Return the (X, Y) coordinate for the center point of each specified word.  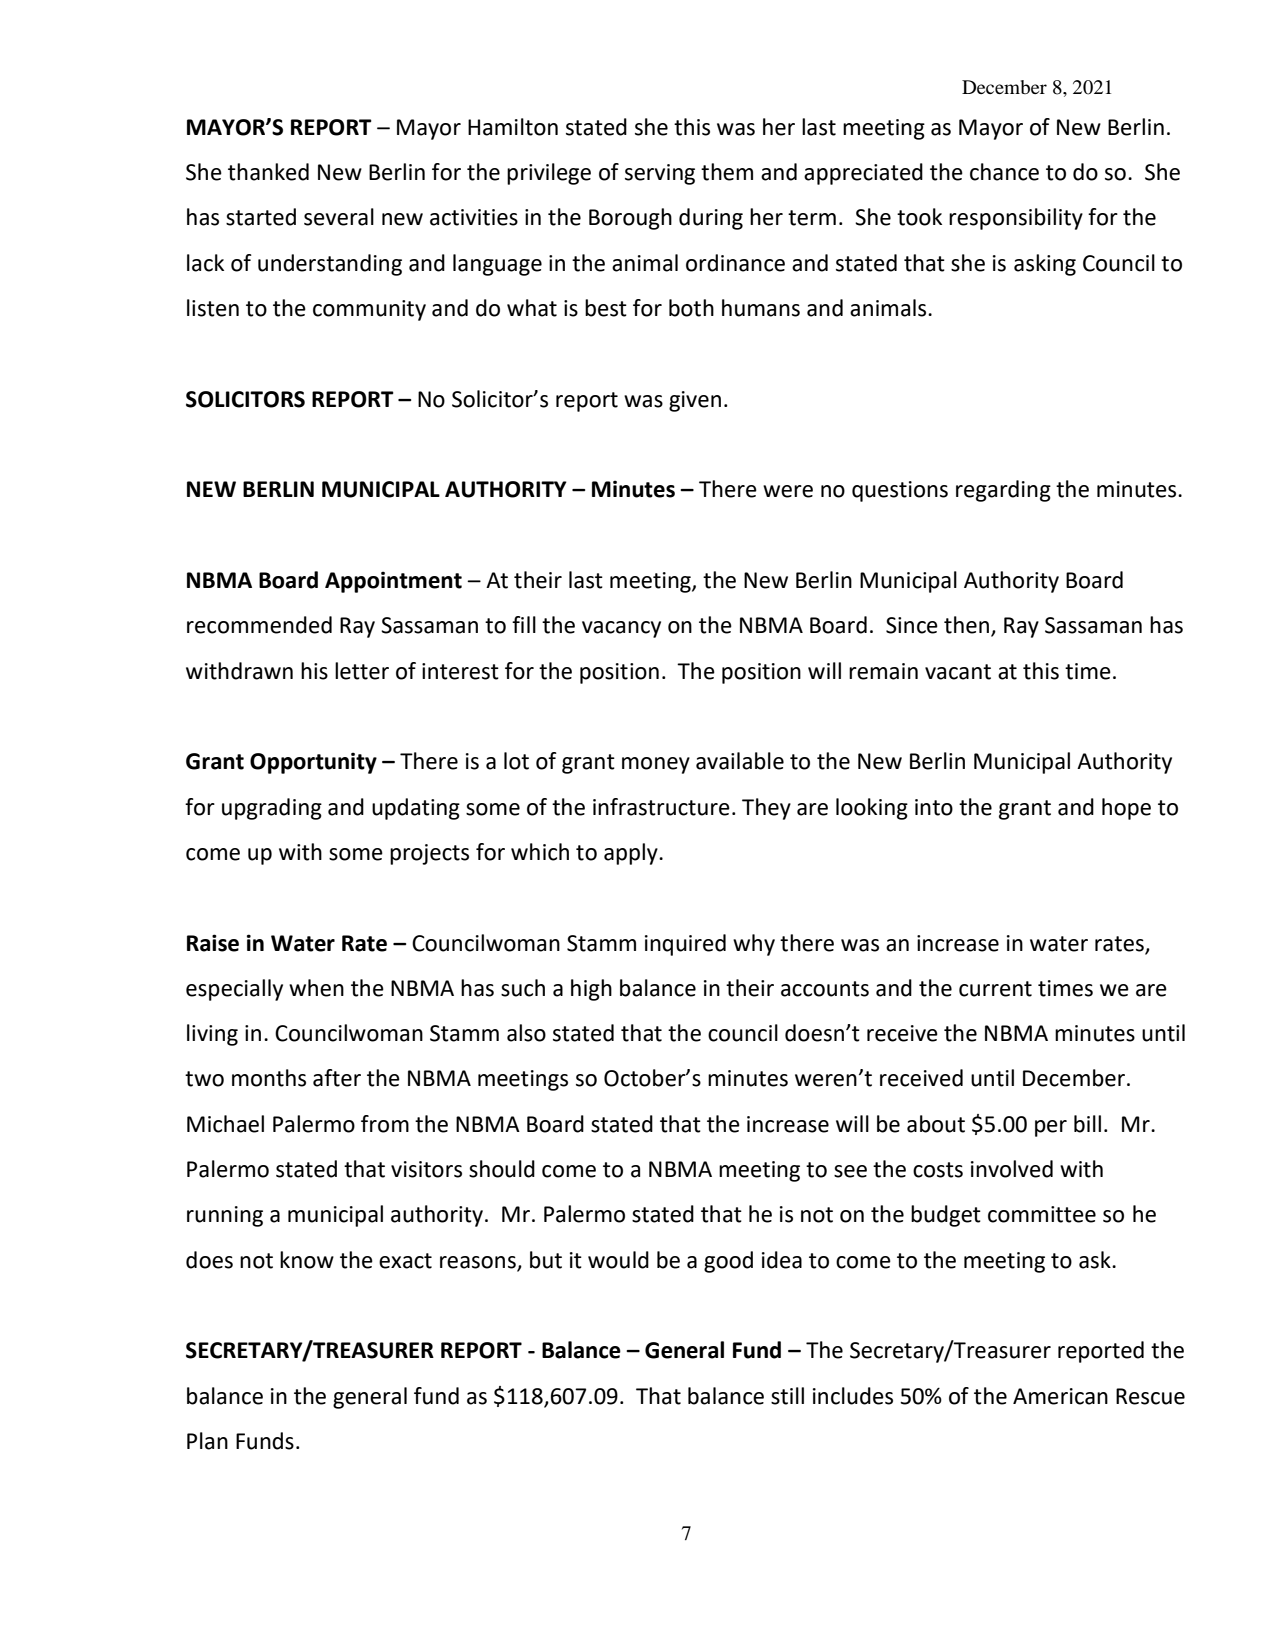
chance (1004, 172)
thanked (268, 172)
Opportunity (313, 763)
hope (1126, 809)
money (656, 765)
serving (660, 174)
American (1060, 1396)
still (787, 1396)
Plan (207, 1441)
